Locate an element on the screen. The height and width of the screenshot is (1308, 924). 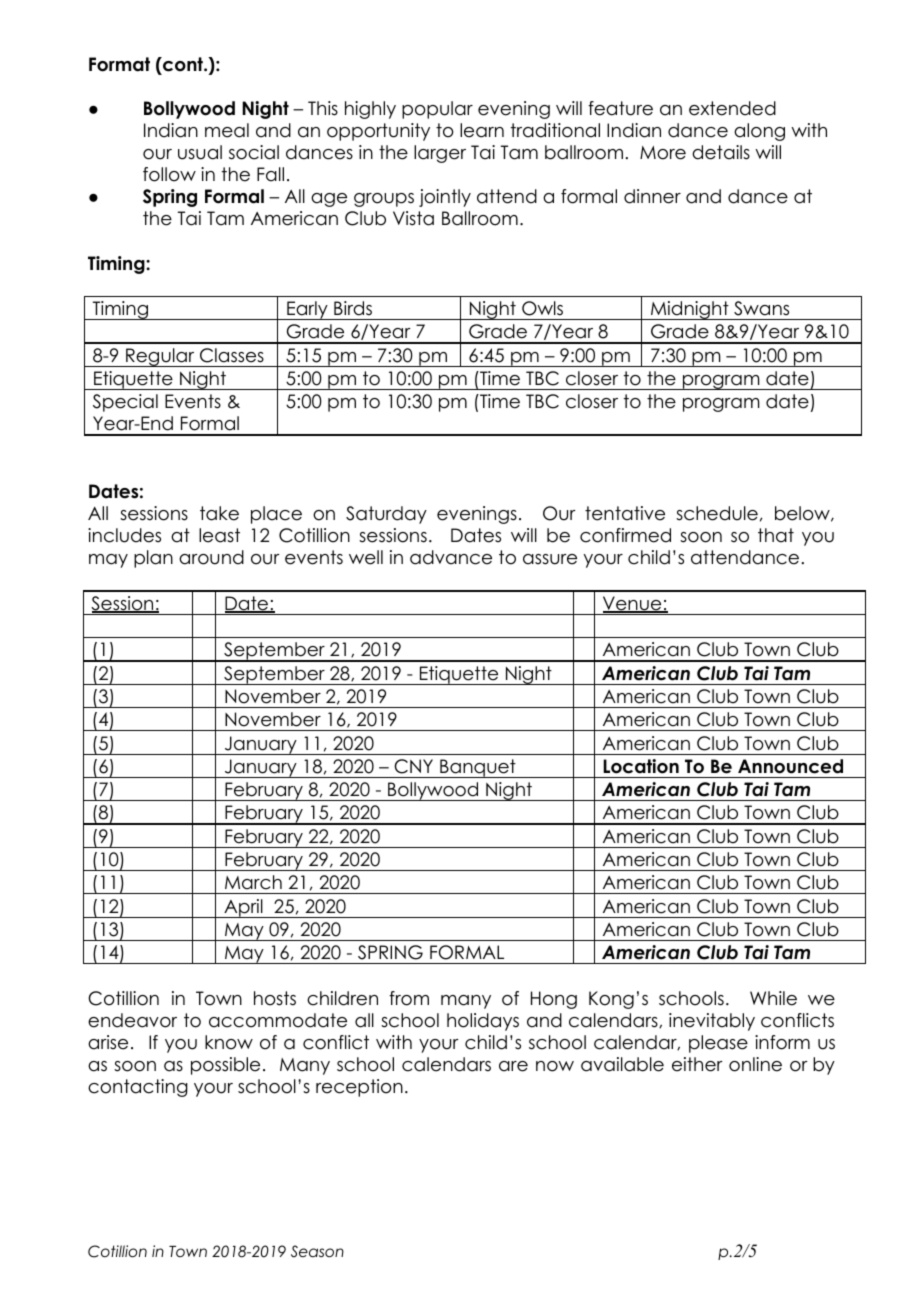
take is located at coordinates (219, 513).
